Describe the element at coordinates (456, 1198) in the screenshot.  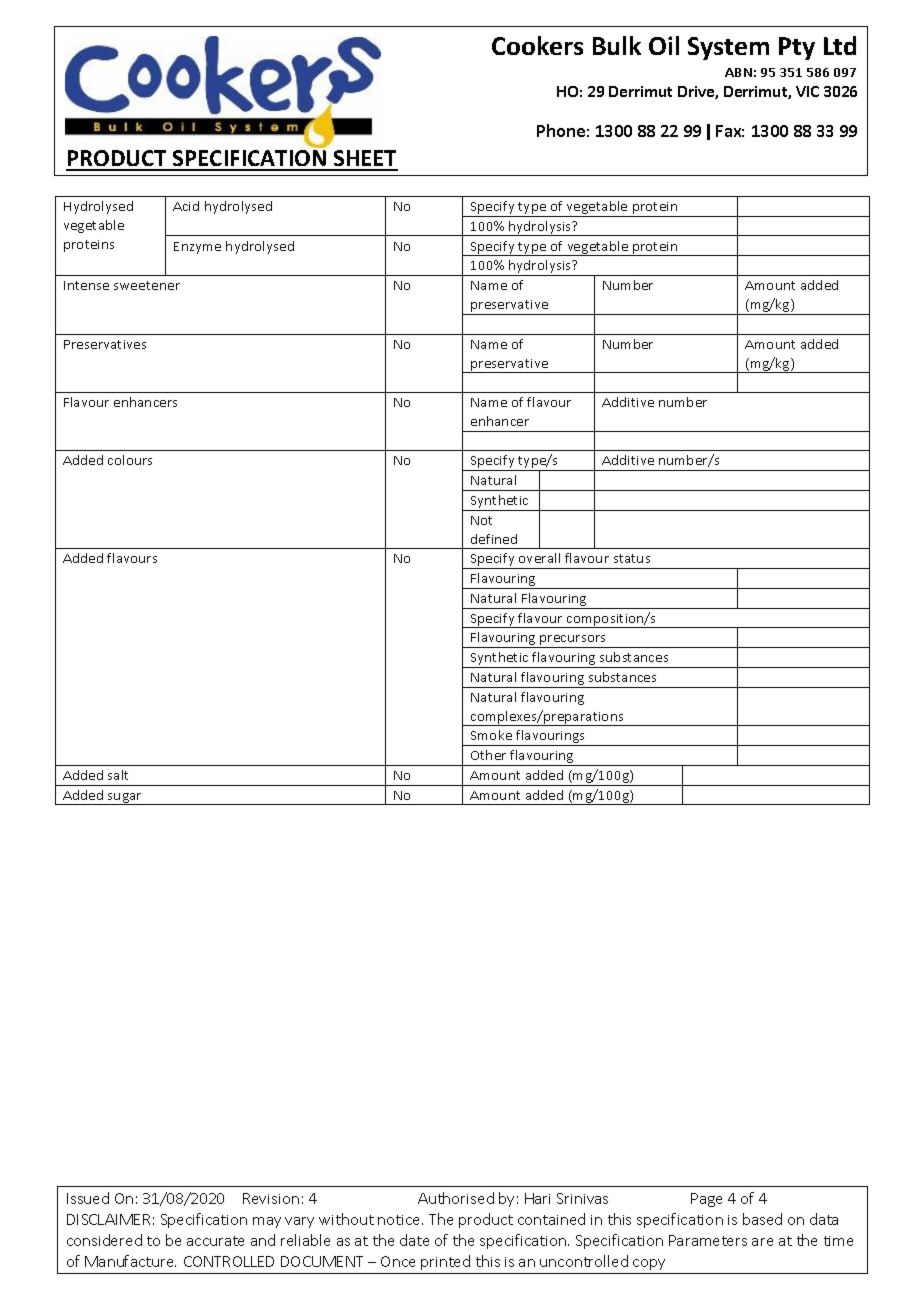
I see `Authorised` at that location.
